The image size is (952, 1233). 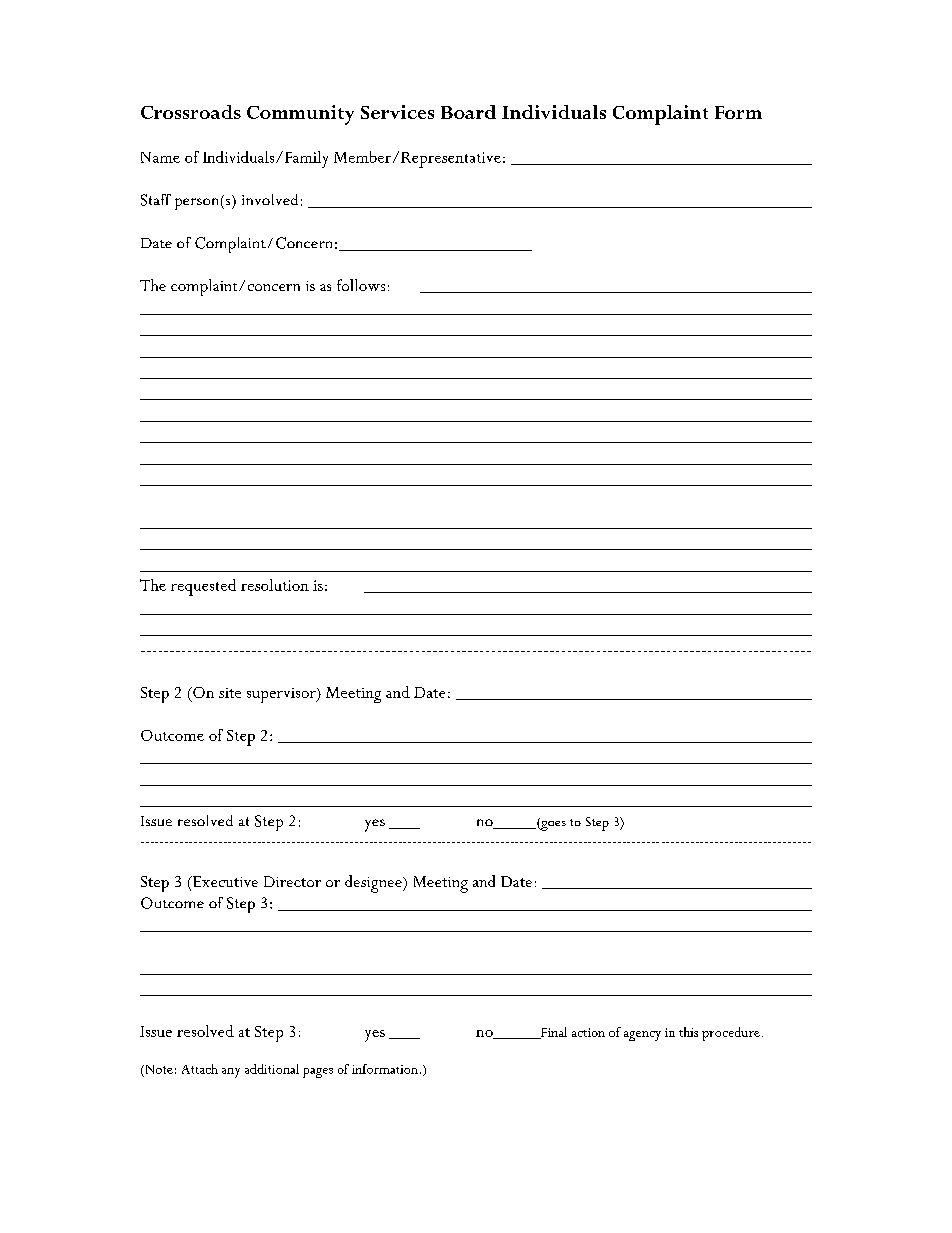 I want to click on any, so click(x=231, y=1073).
